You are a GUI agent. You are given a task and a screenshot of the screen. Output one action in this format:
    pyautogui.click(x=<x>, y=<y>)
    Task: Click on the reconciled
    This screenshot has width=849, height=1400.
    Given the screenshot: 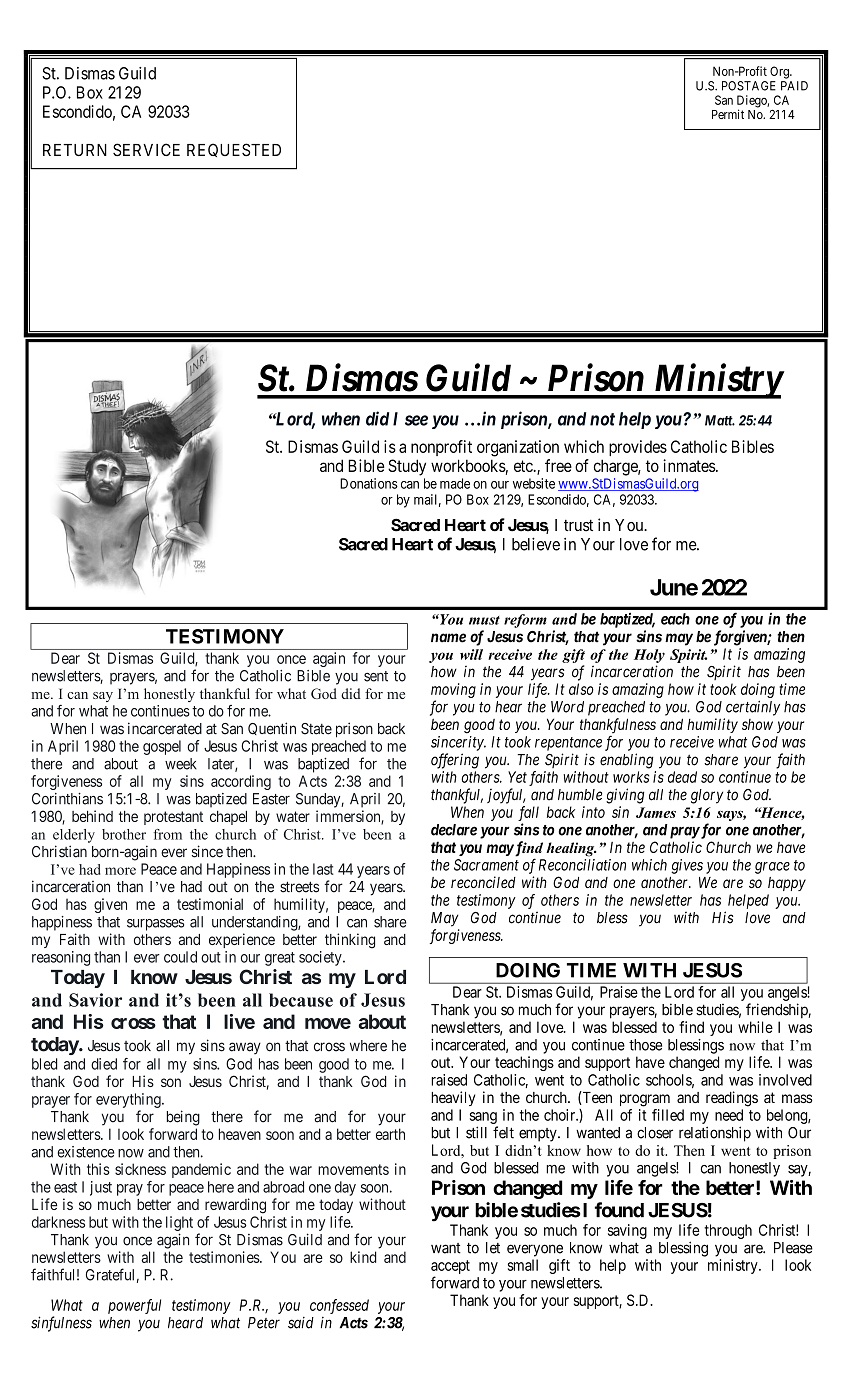 What is the action you would take?
    pyautogui.click(x=483, y=882)
